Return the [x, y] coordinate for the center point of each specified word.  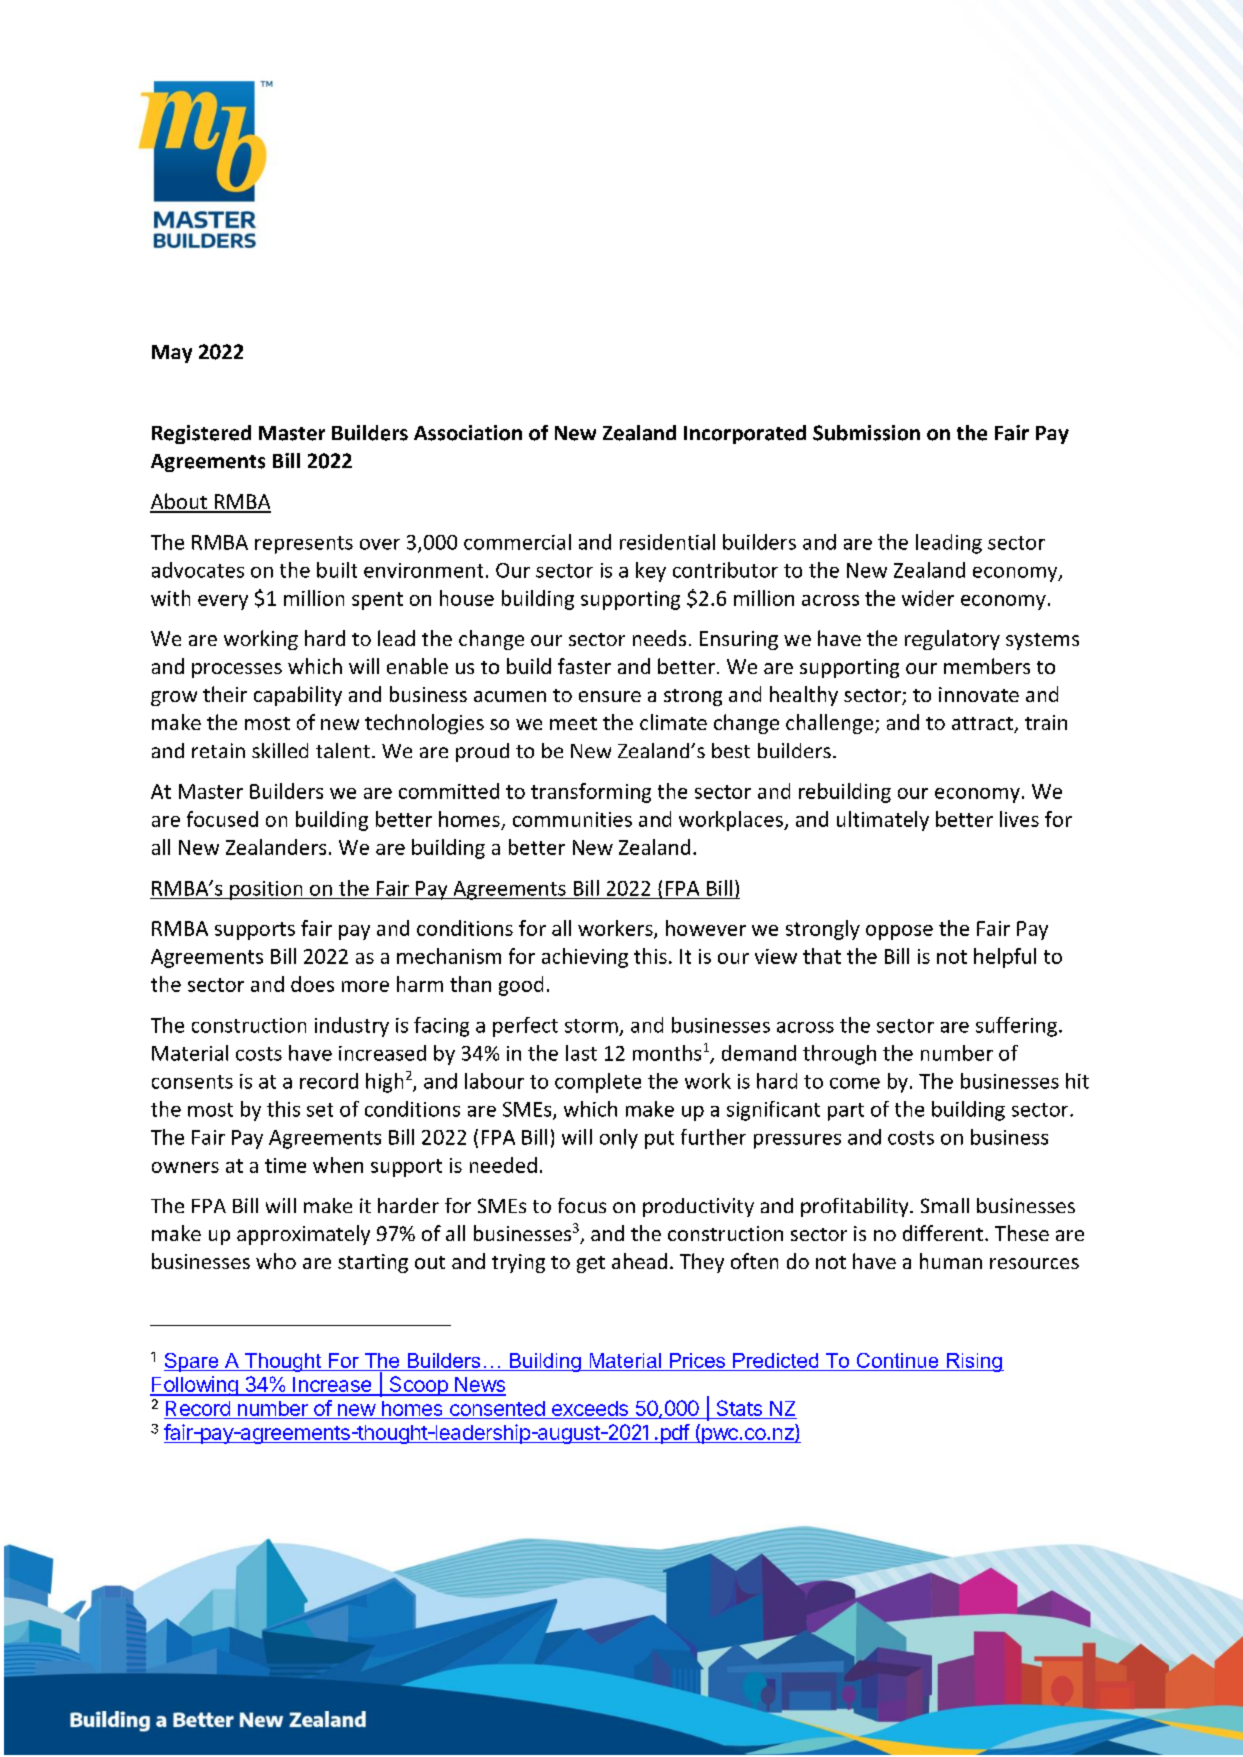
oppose [899, 932]
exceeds [590, 1408]
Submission [866, 433]
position [266, 890]
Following [195, 1386]
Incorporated [745, 434]
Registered [201, 434]
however [706, 928]
